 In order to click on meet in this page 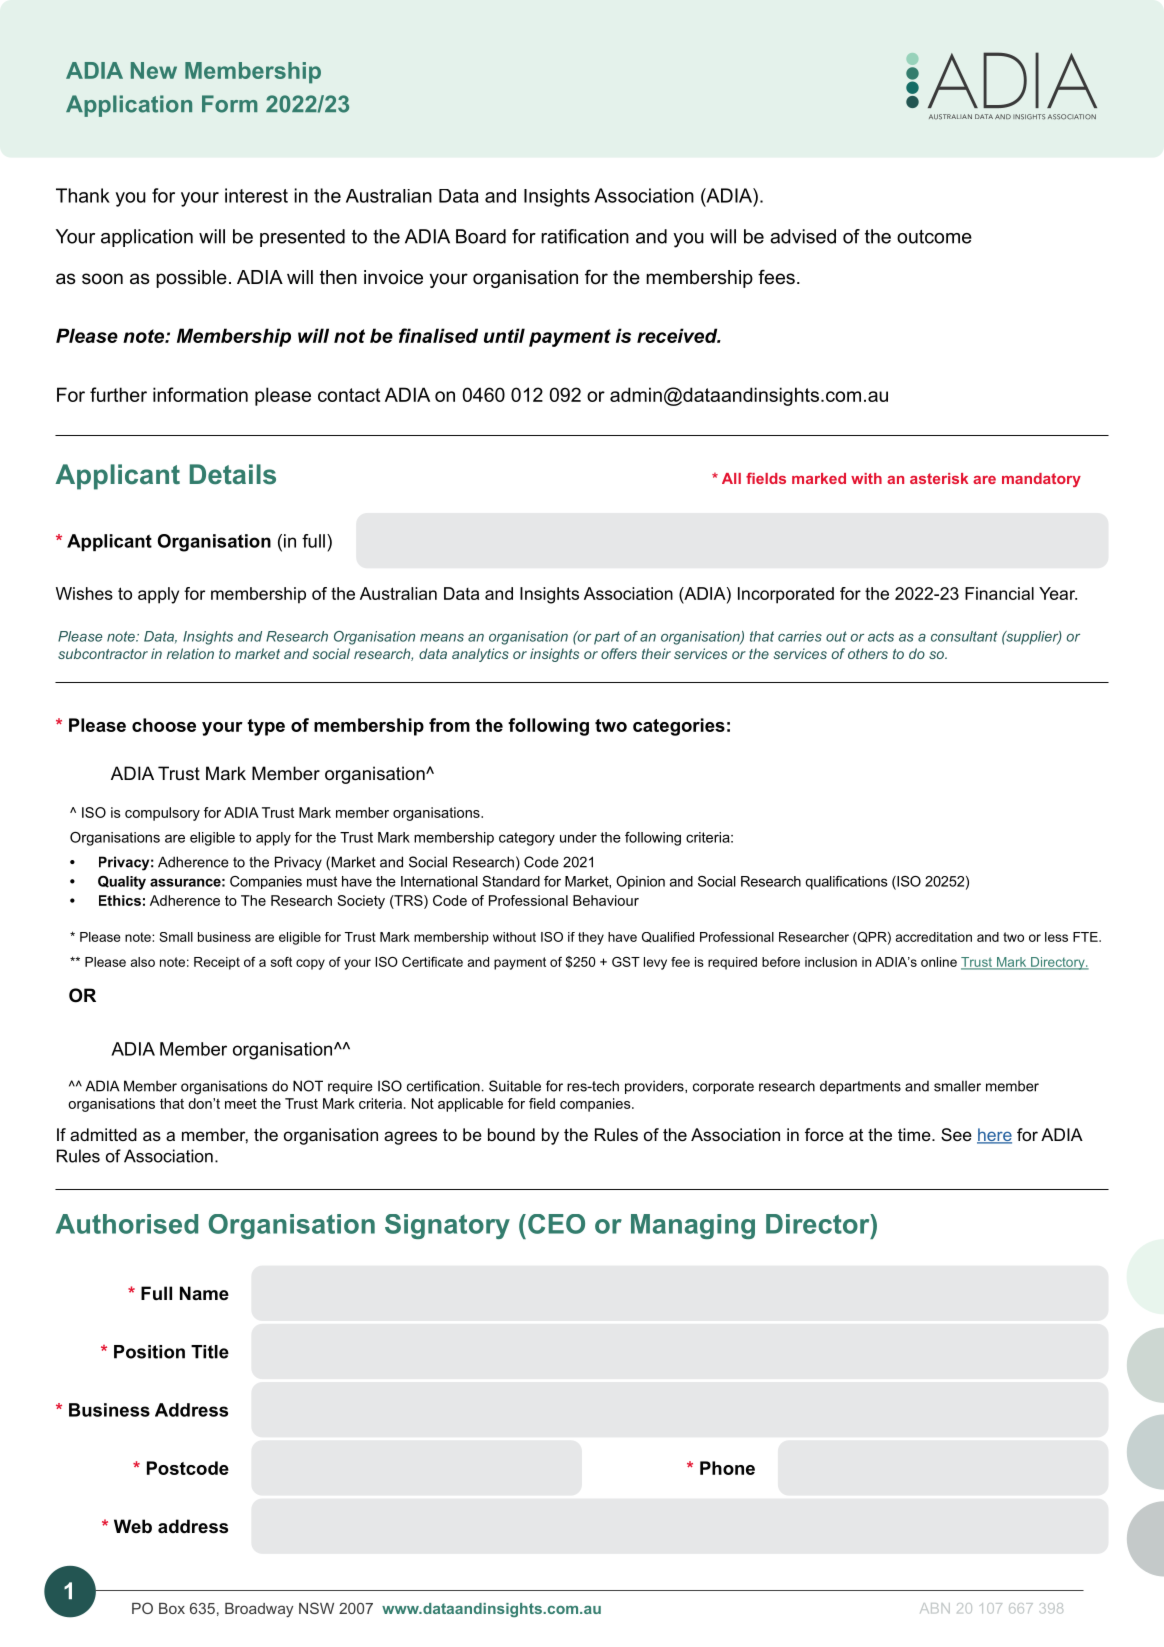, I will do `click(241, 1103)`.
